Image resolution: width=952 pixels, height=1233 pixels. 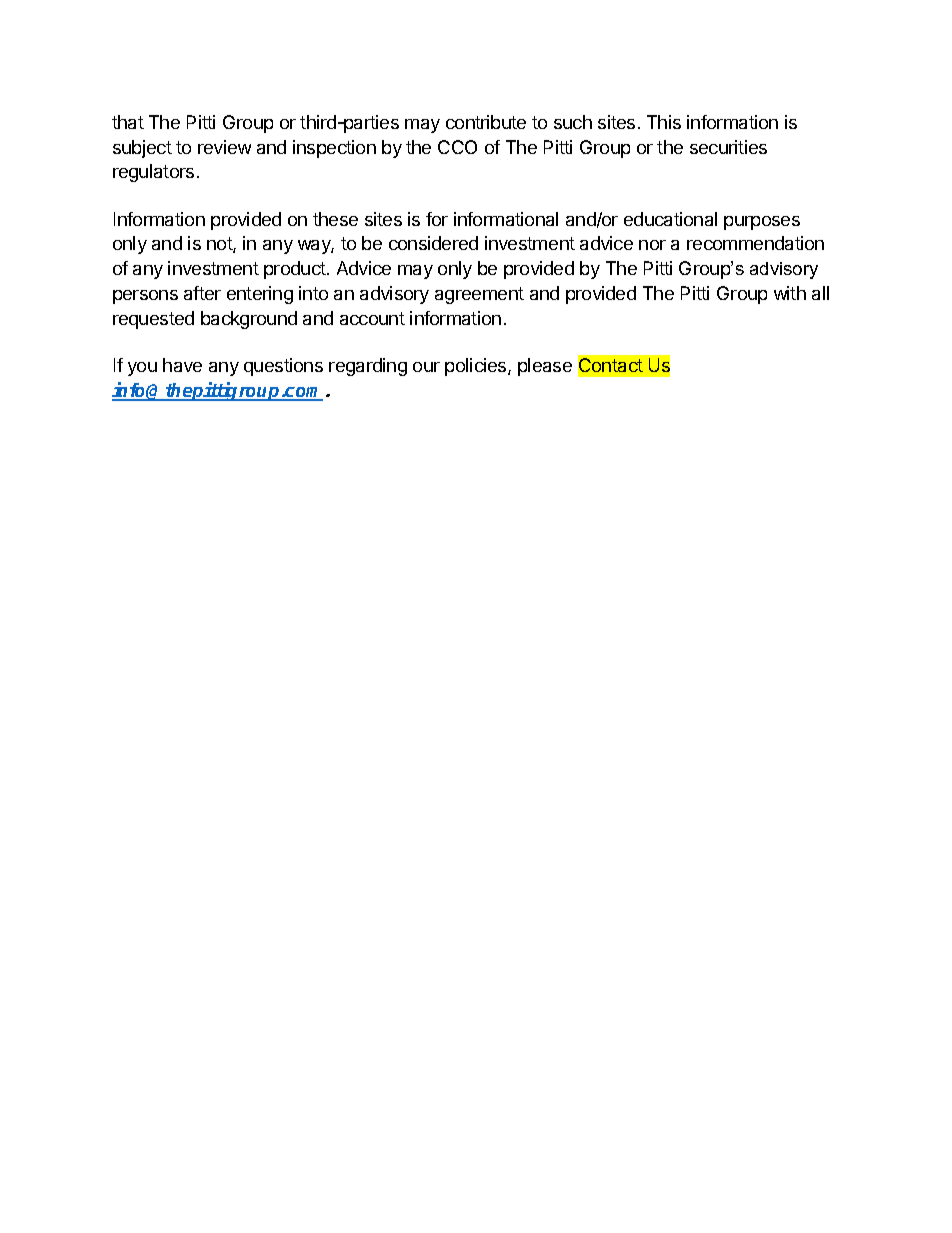 What do you see at coordinates (790, 293) in the screenshot?
I see `with` at bounding box center [790, 293].
